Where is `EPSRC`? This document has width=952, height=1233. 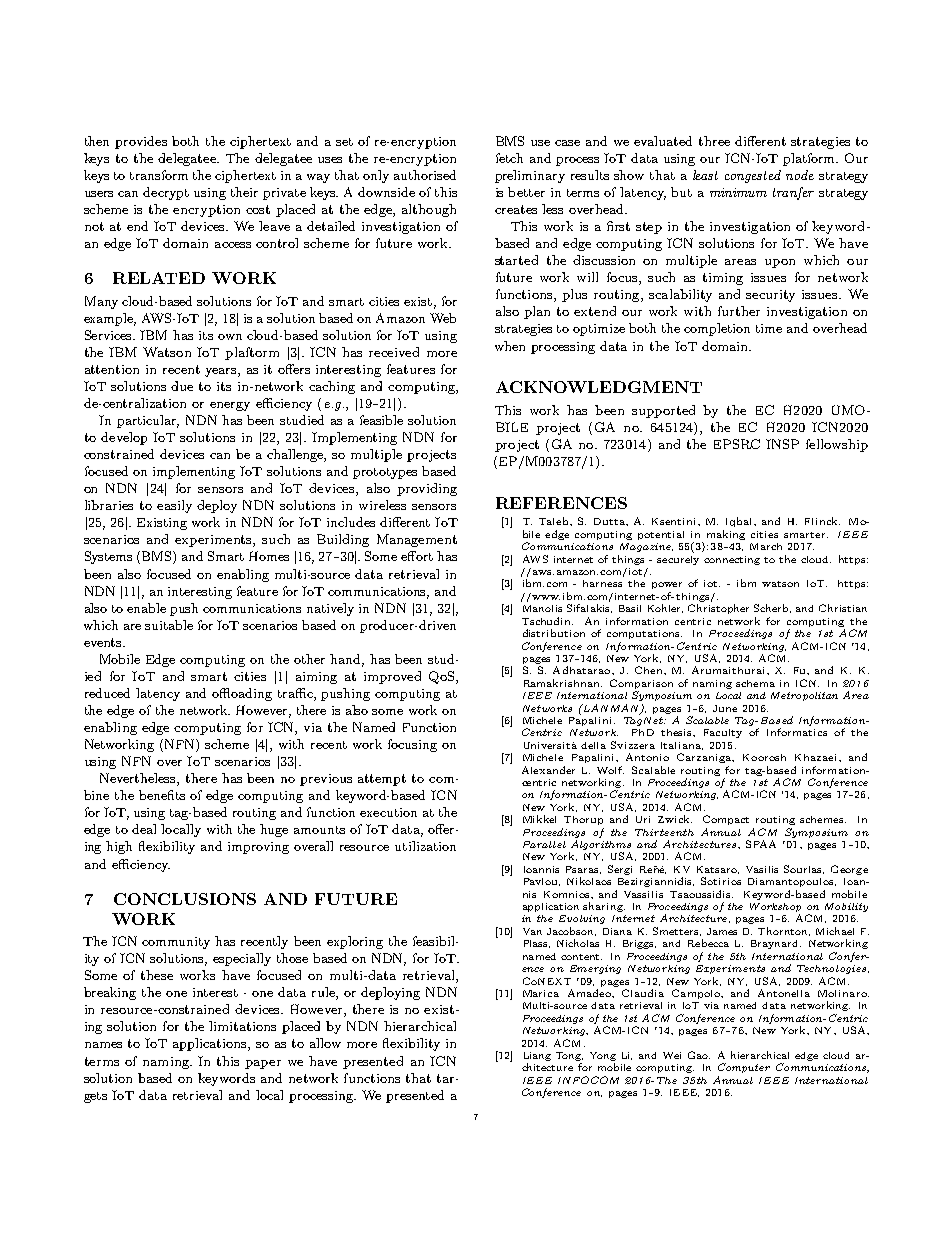
EPSRC is located at coordinates (737, 444).
